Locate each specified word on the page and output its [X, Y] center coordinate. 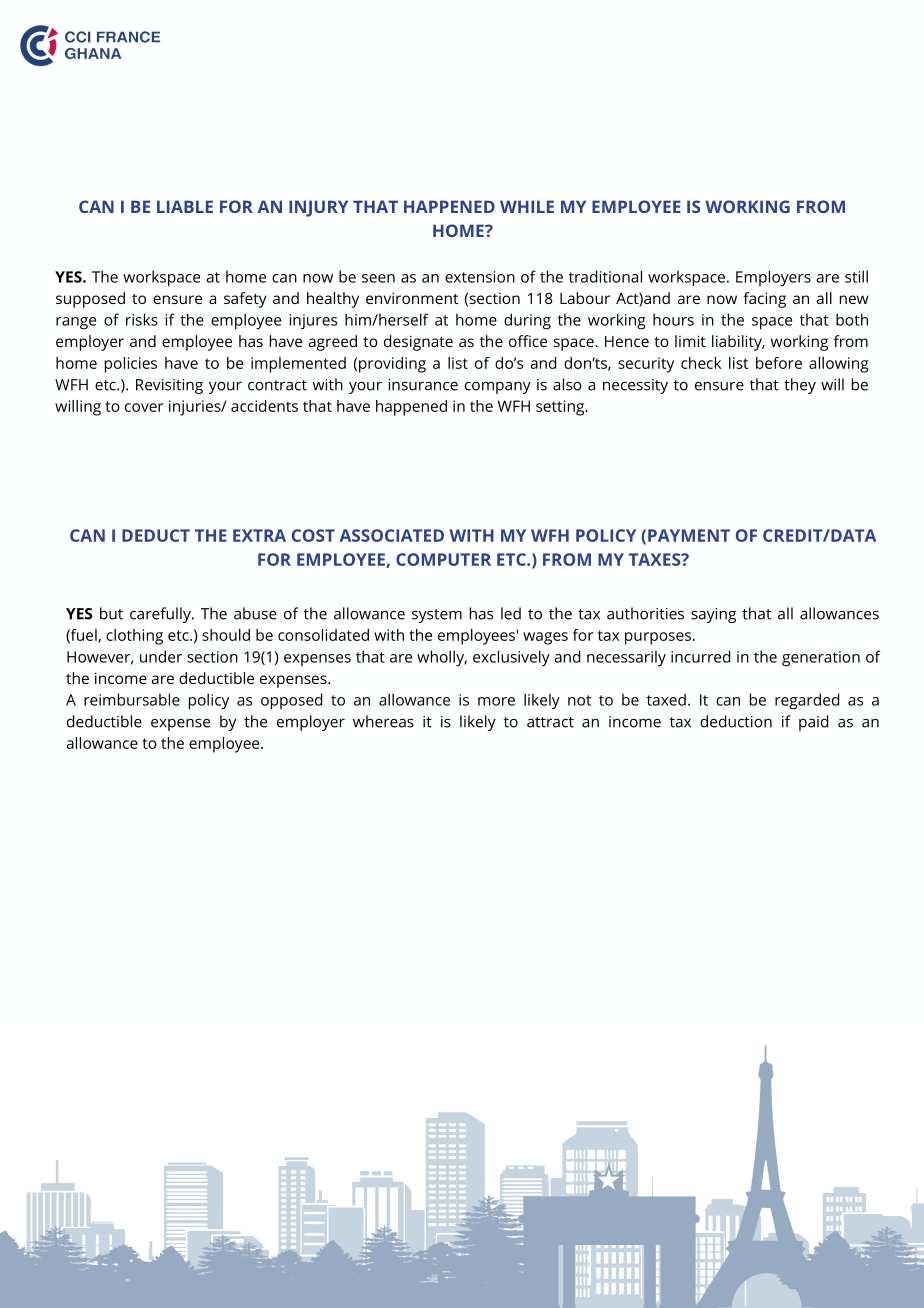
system [437, 616]
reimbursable [132, 699]
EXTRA [259, 535]
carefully [161, 615]
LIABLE [185, 206]
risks [142, 319]
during [527, 321]
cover [144, 407]
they [800, 386]
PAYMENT [689, 535]
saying [713, 615]
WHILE [527, 206]
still [856, 276]
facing [764, 300]
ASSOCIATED [392, 535]
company [498, 387]
